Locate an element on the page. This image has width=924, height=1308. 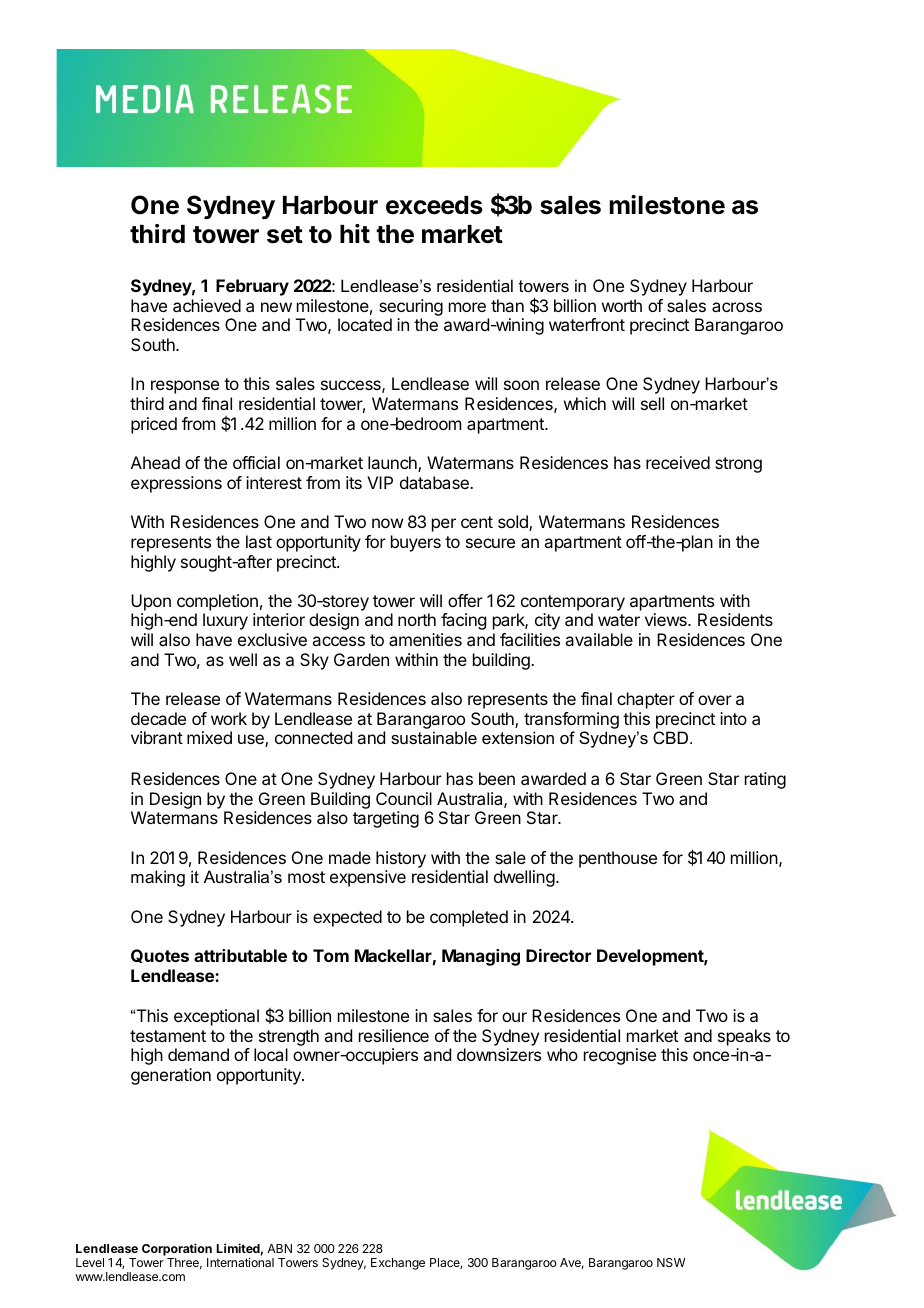
across is located at coordinates (737, 307).
